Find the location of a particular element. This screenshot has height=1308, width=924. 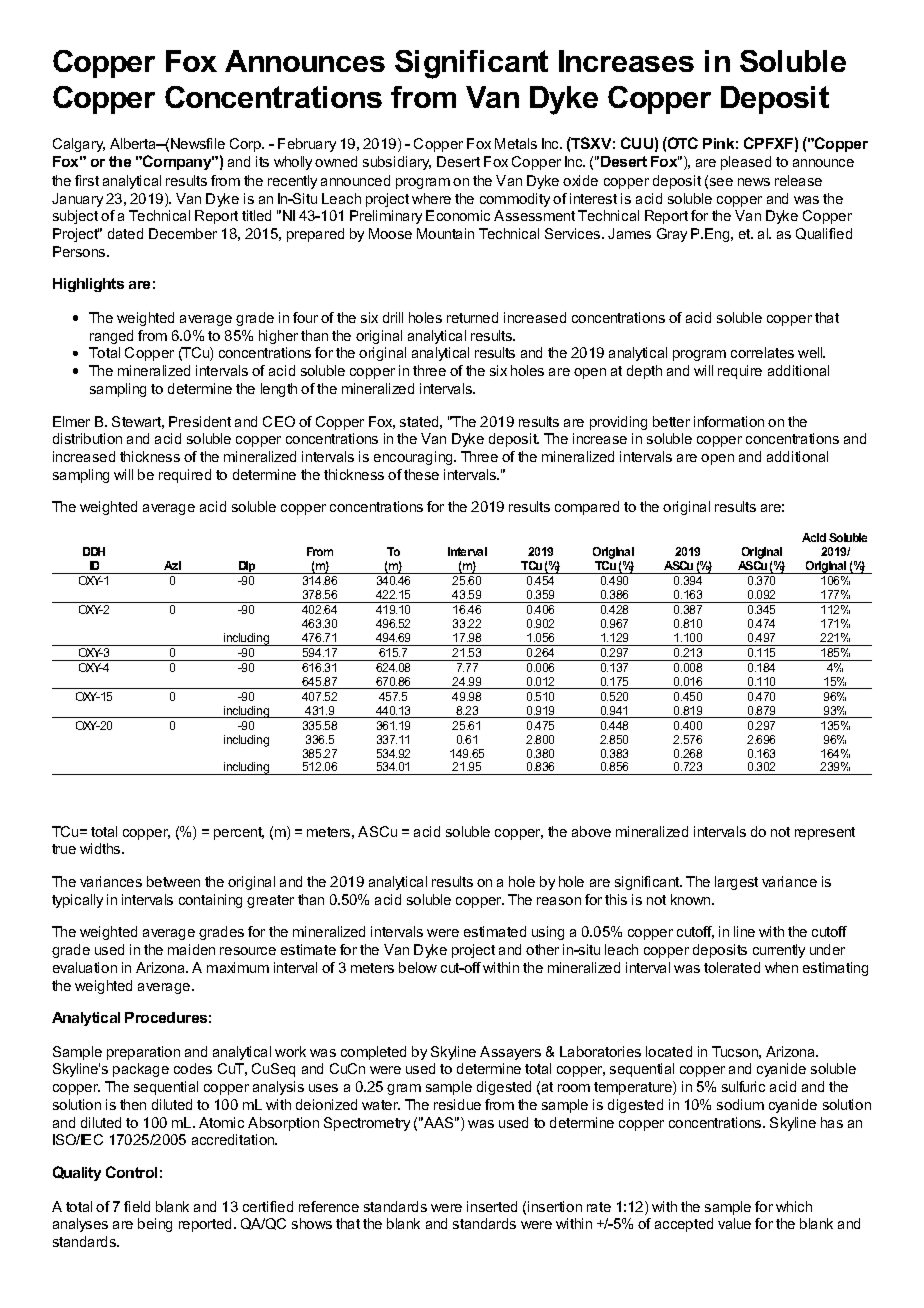

represent is located at coordinates (825, 833).
